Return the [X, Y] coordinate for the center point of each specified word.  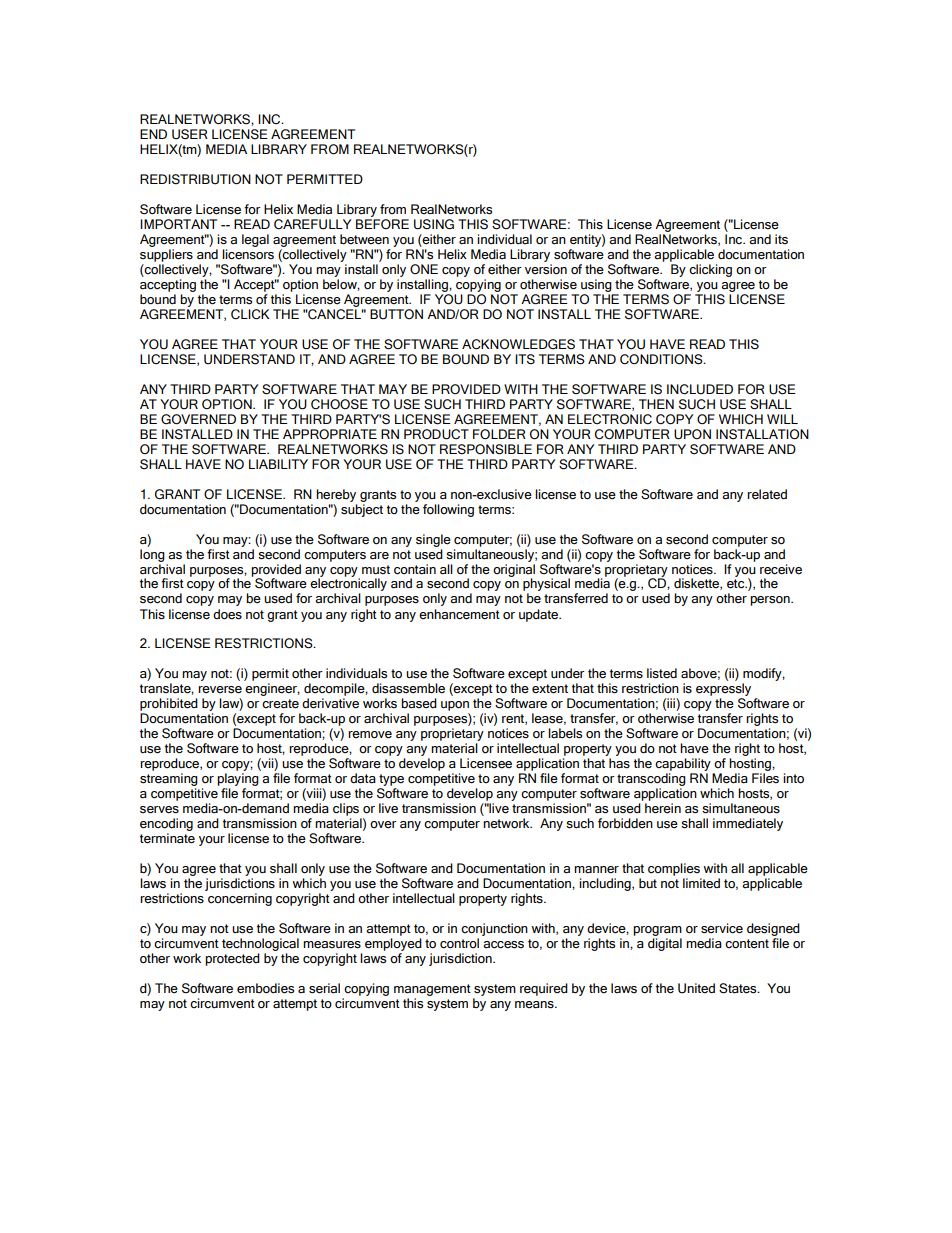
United [696, 988]
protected [232, 959]
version [546, 269]
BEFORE [382, 224]
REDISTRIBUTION [195, 179]
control [459, 943]
